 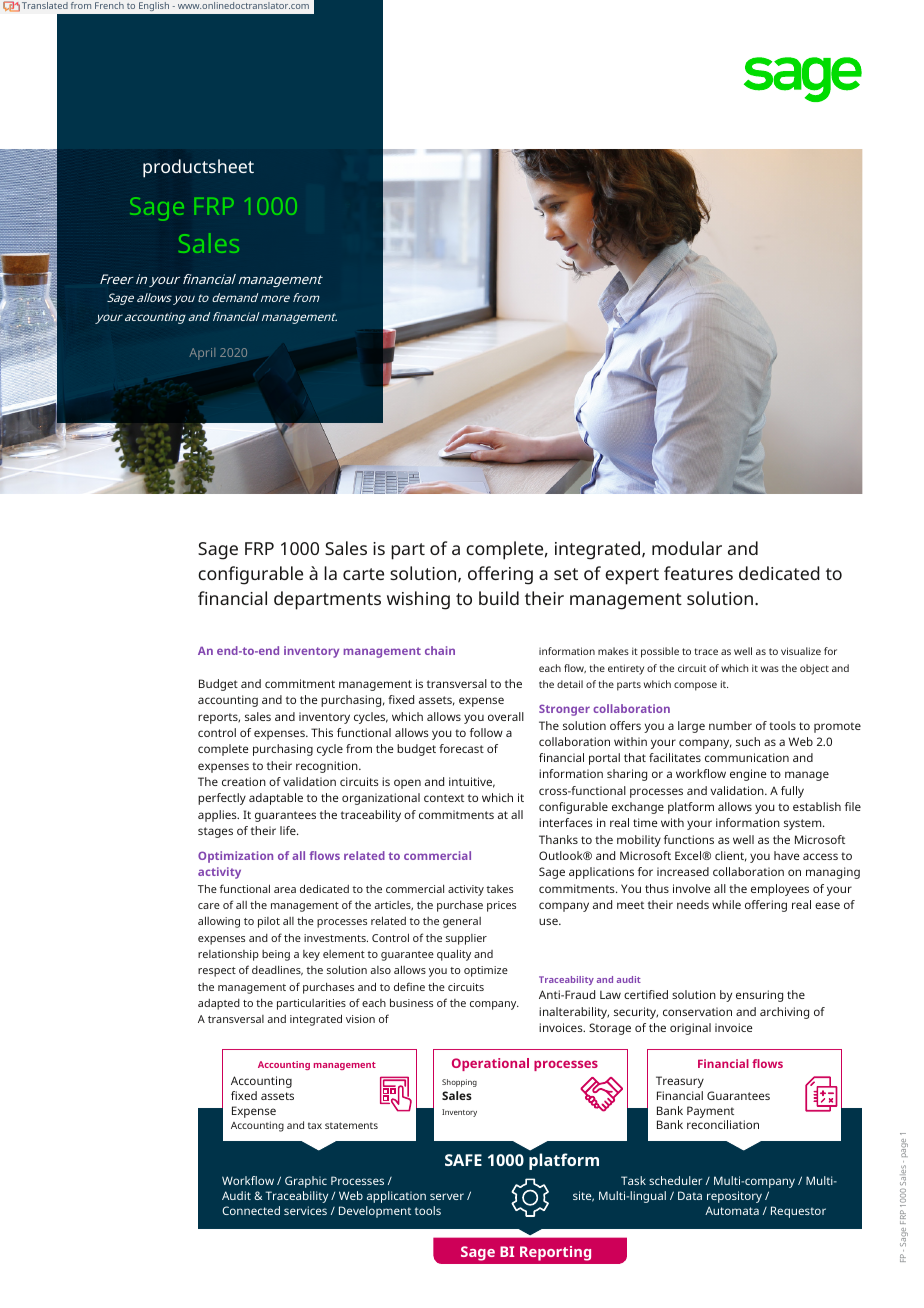 What do you see at coordinates (698, 573) in the image?
I see `features` at bounding box center [698, 573].
